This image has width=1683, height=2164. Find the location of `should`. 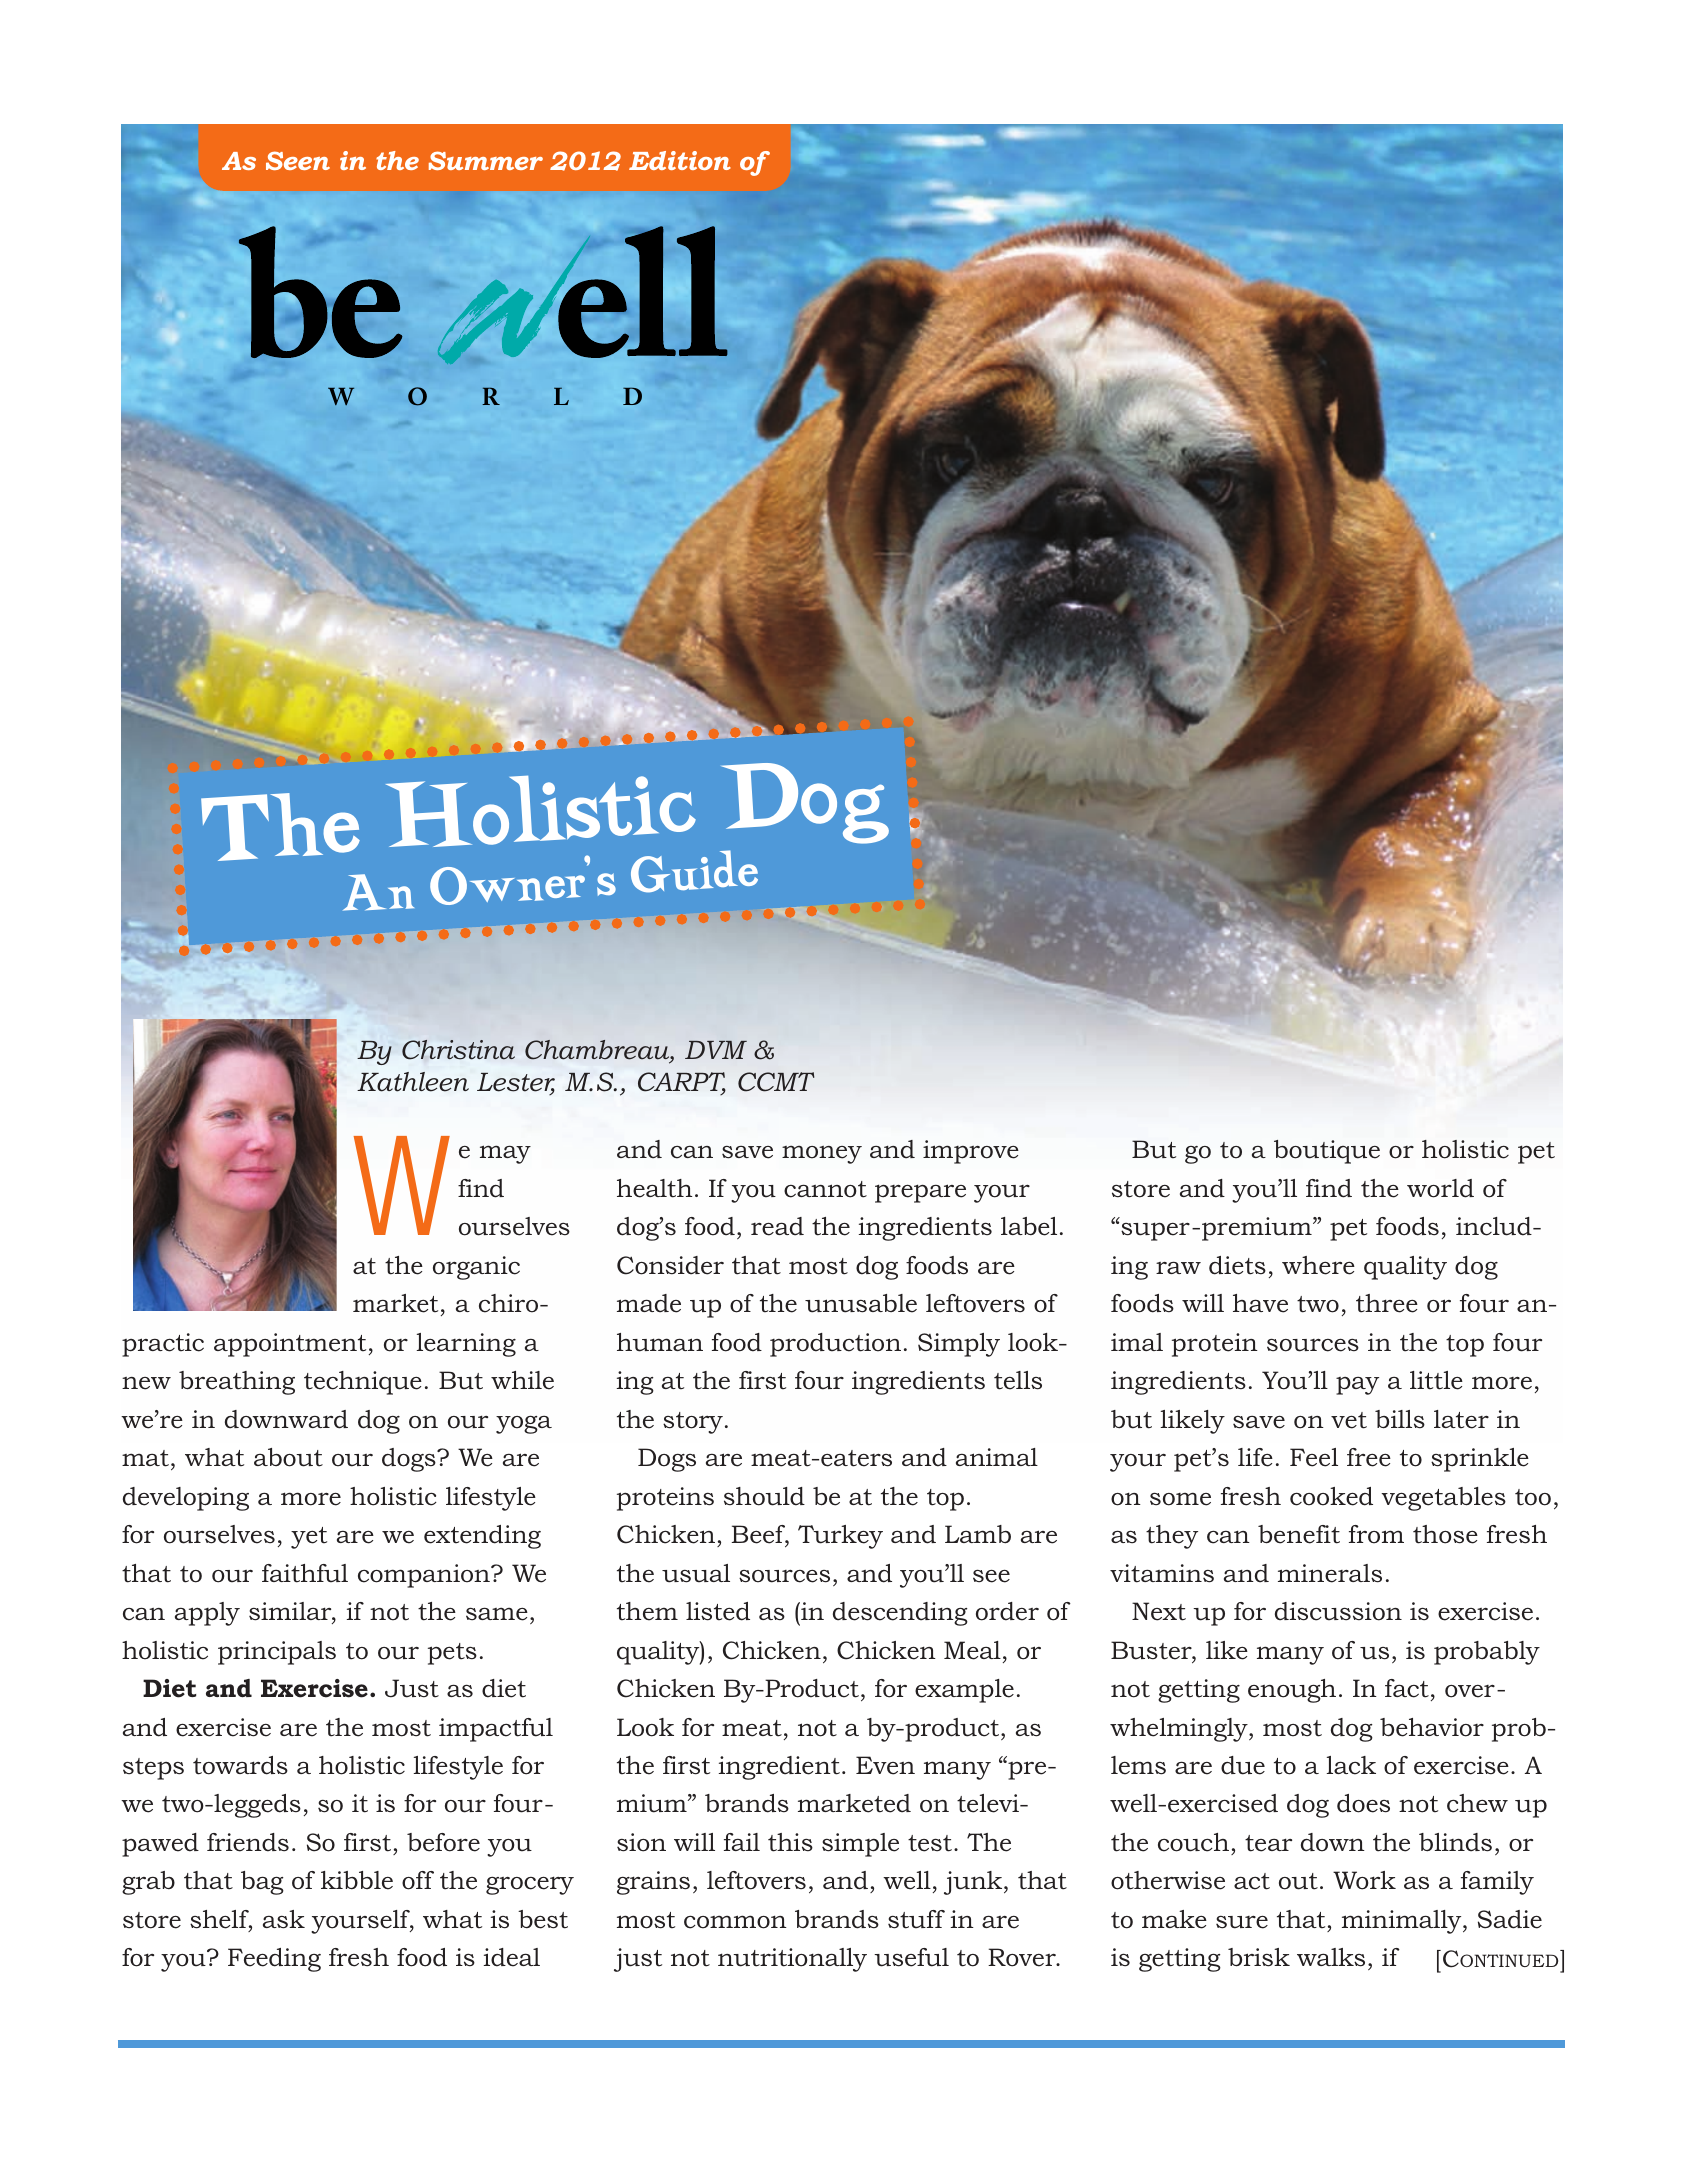

should is located at coordinates (764, 1496).
